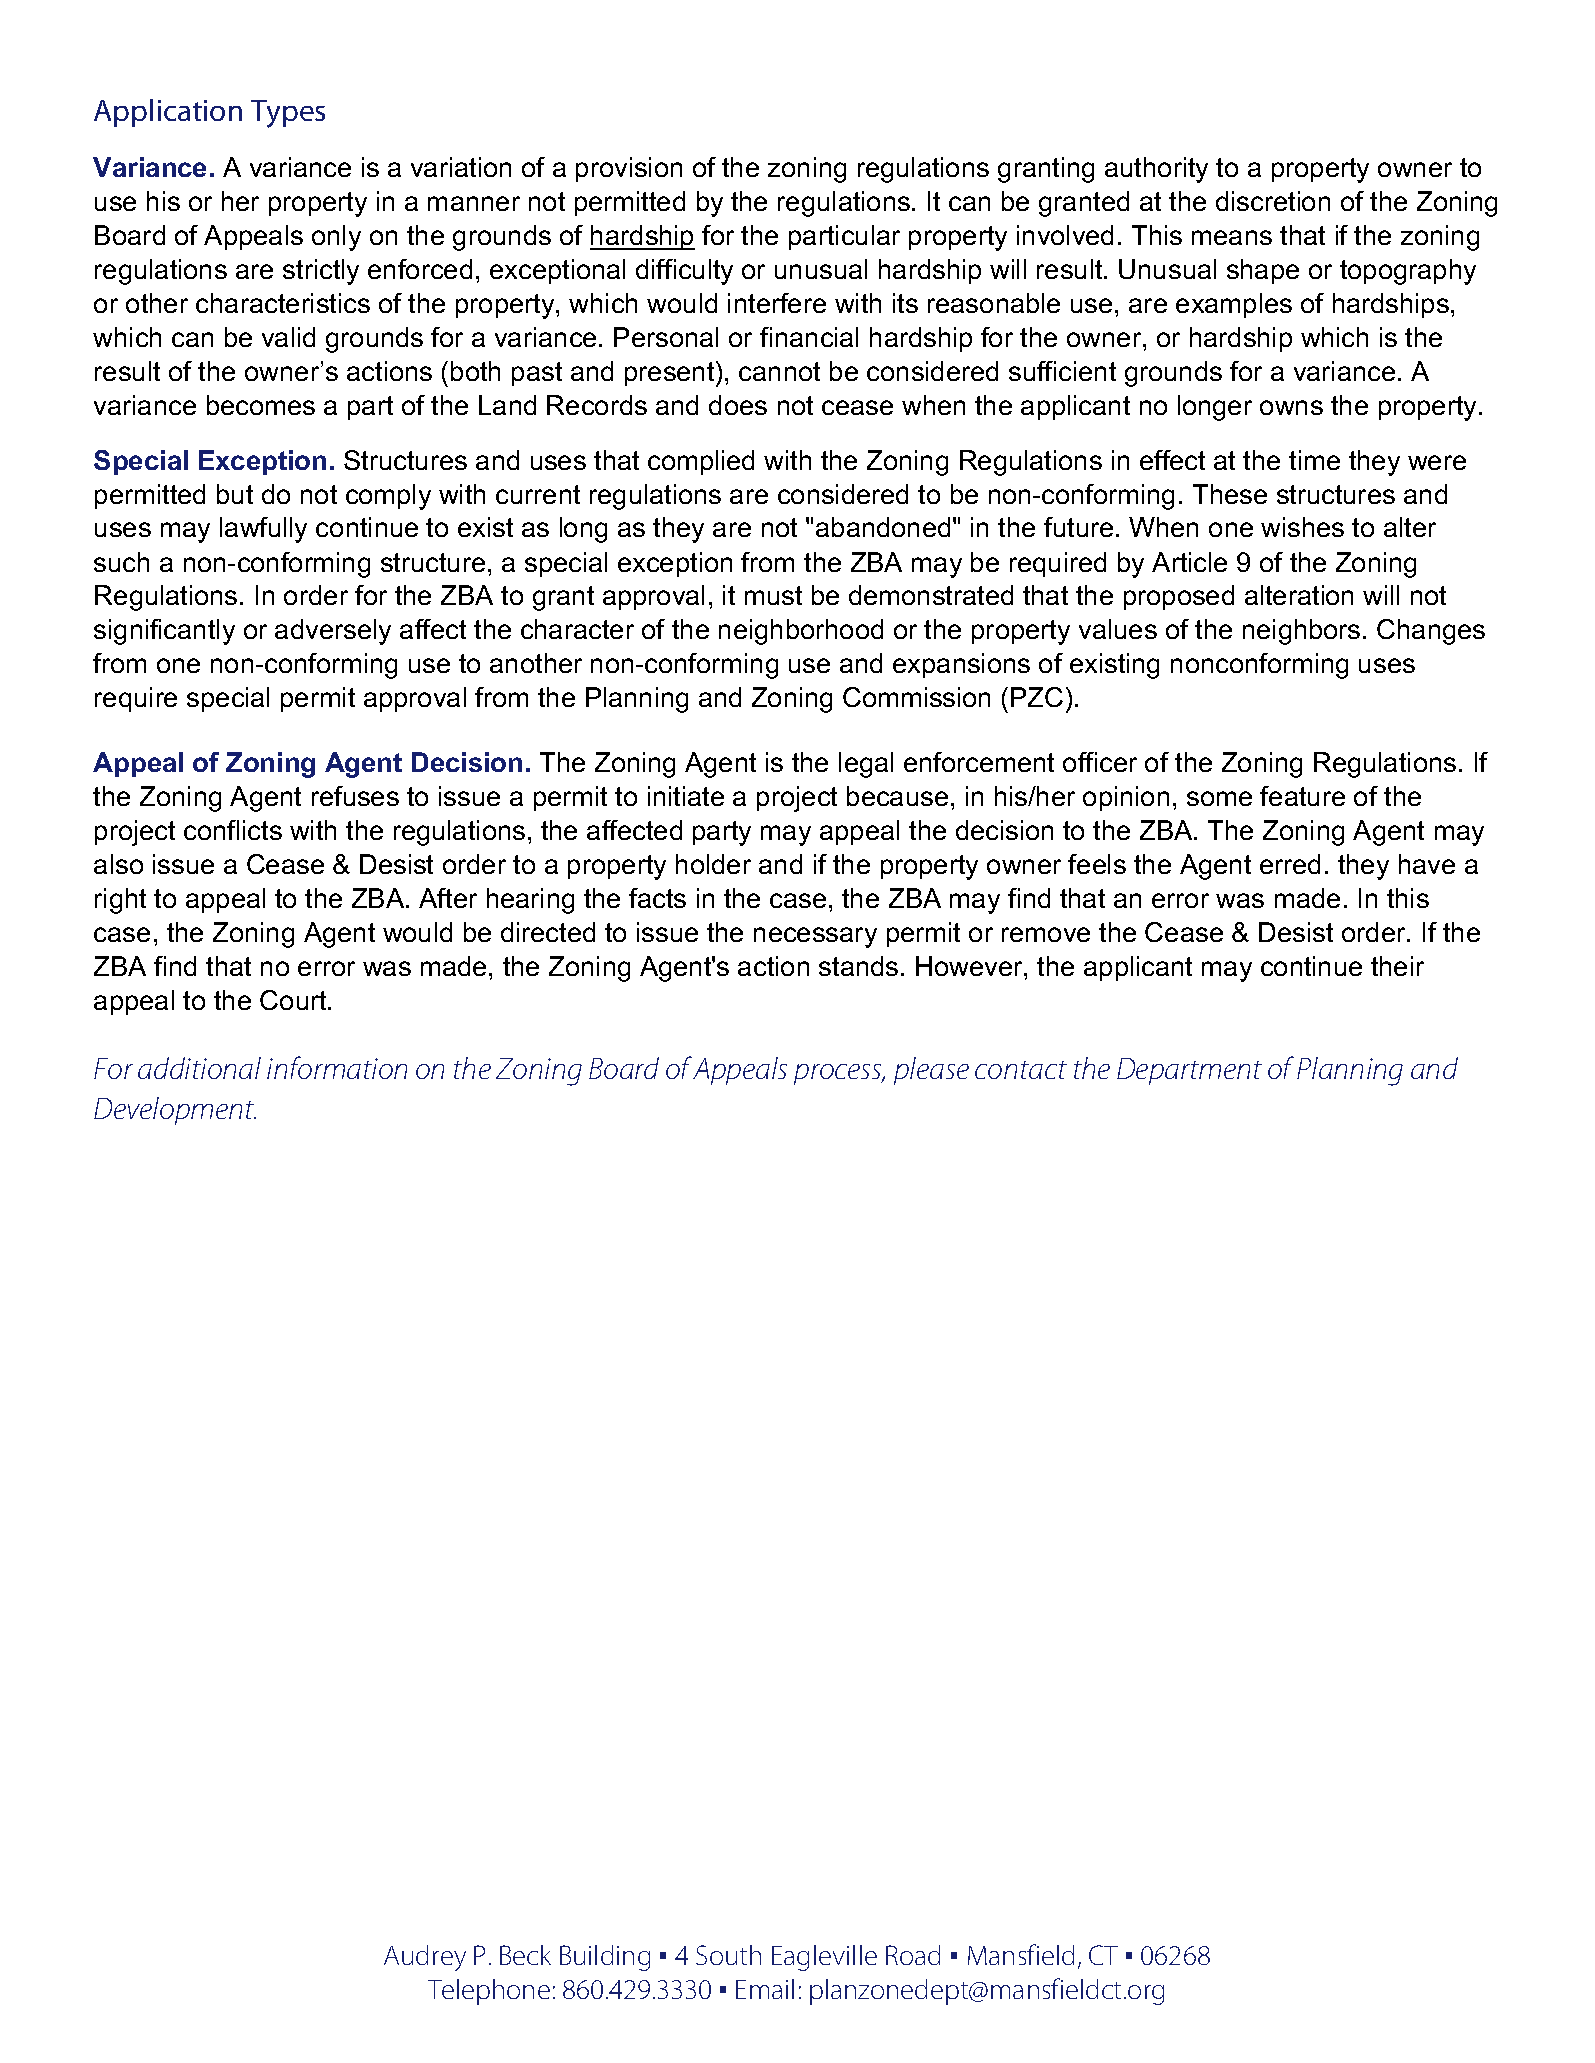  I want to click on legal, so click(866, 765).
